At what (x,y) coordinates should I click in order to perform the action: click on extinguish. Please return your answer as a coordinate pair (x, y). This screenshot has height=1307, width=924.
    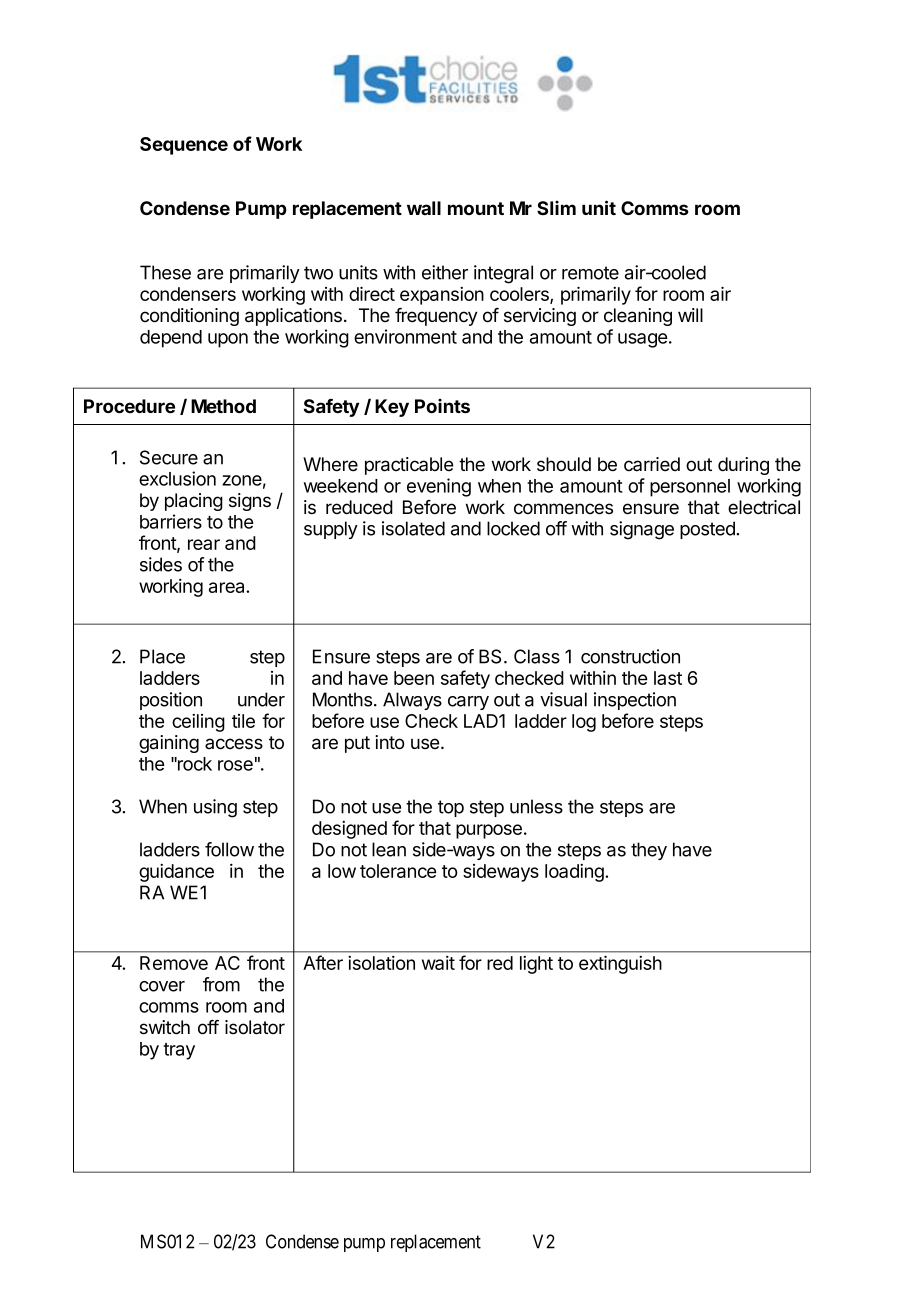
    Looking at the image, I should click on (620, 964).
